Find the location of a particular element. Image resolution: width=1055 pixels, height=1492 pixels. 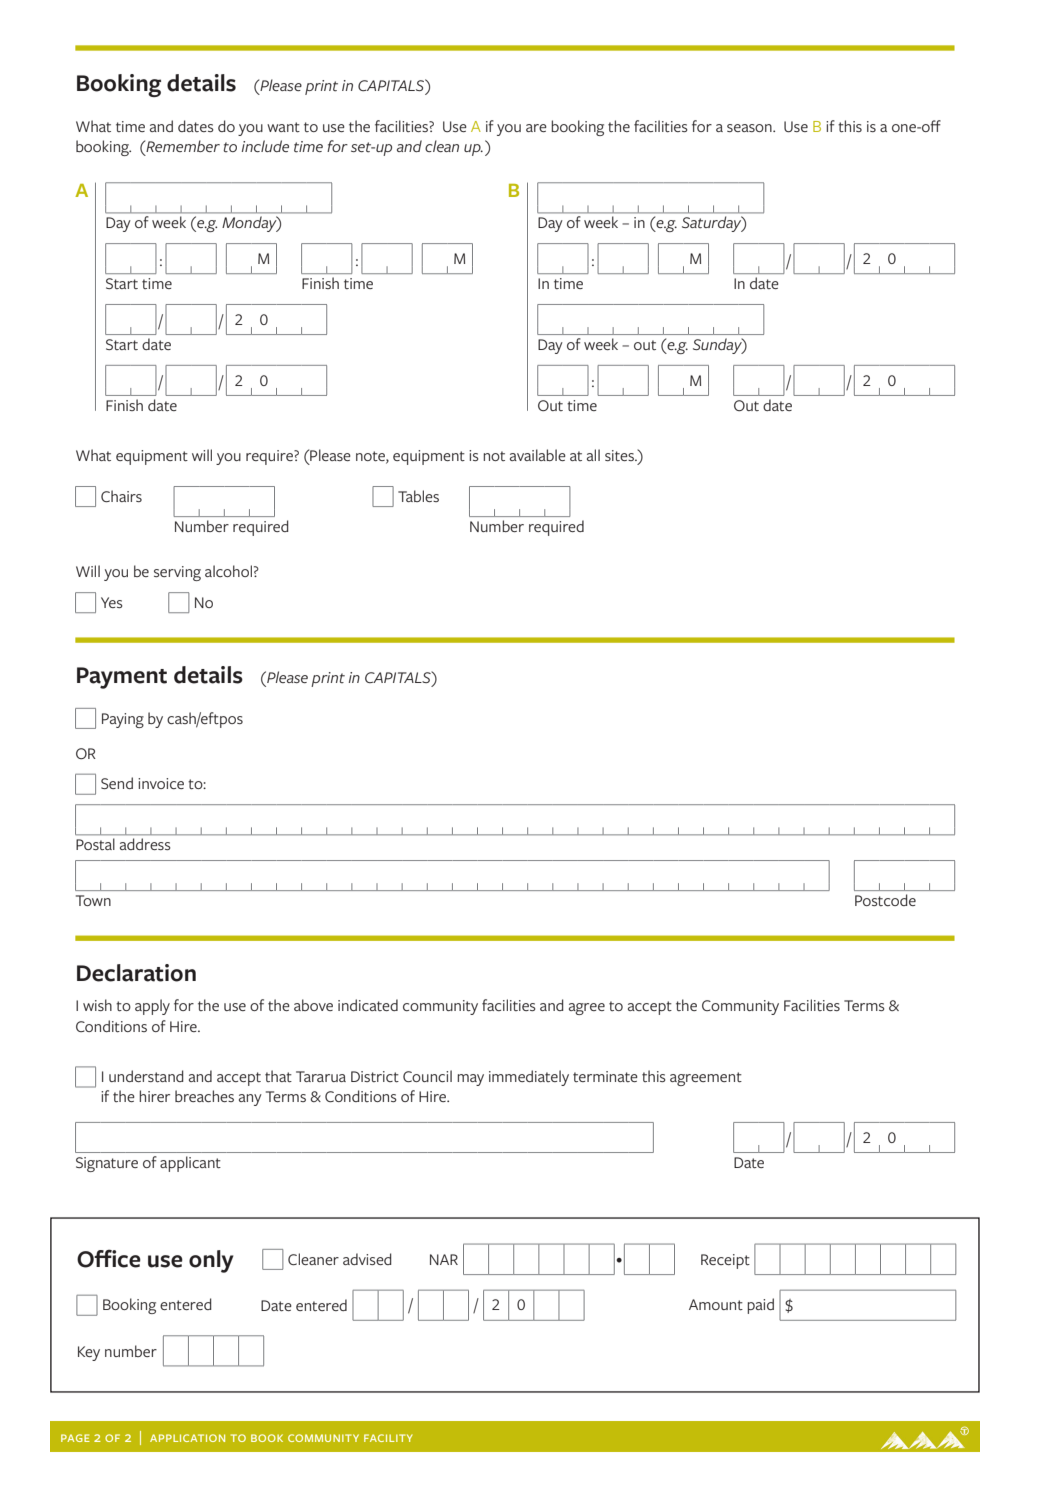

facility is located at coordinates (388, 1438).
